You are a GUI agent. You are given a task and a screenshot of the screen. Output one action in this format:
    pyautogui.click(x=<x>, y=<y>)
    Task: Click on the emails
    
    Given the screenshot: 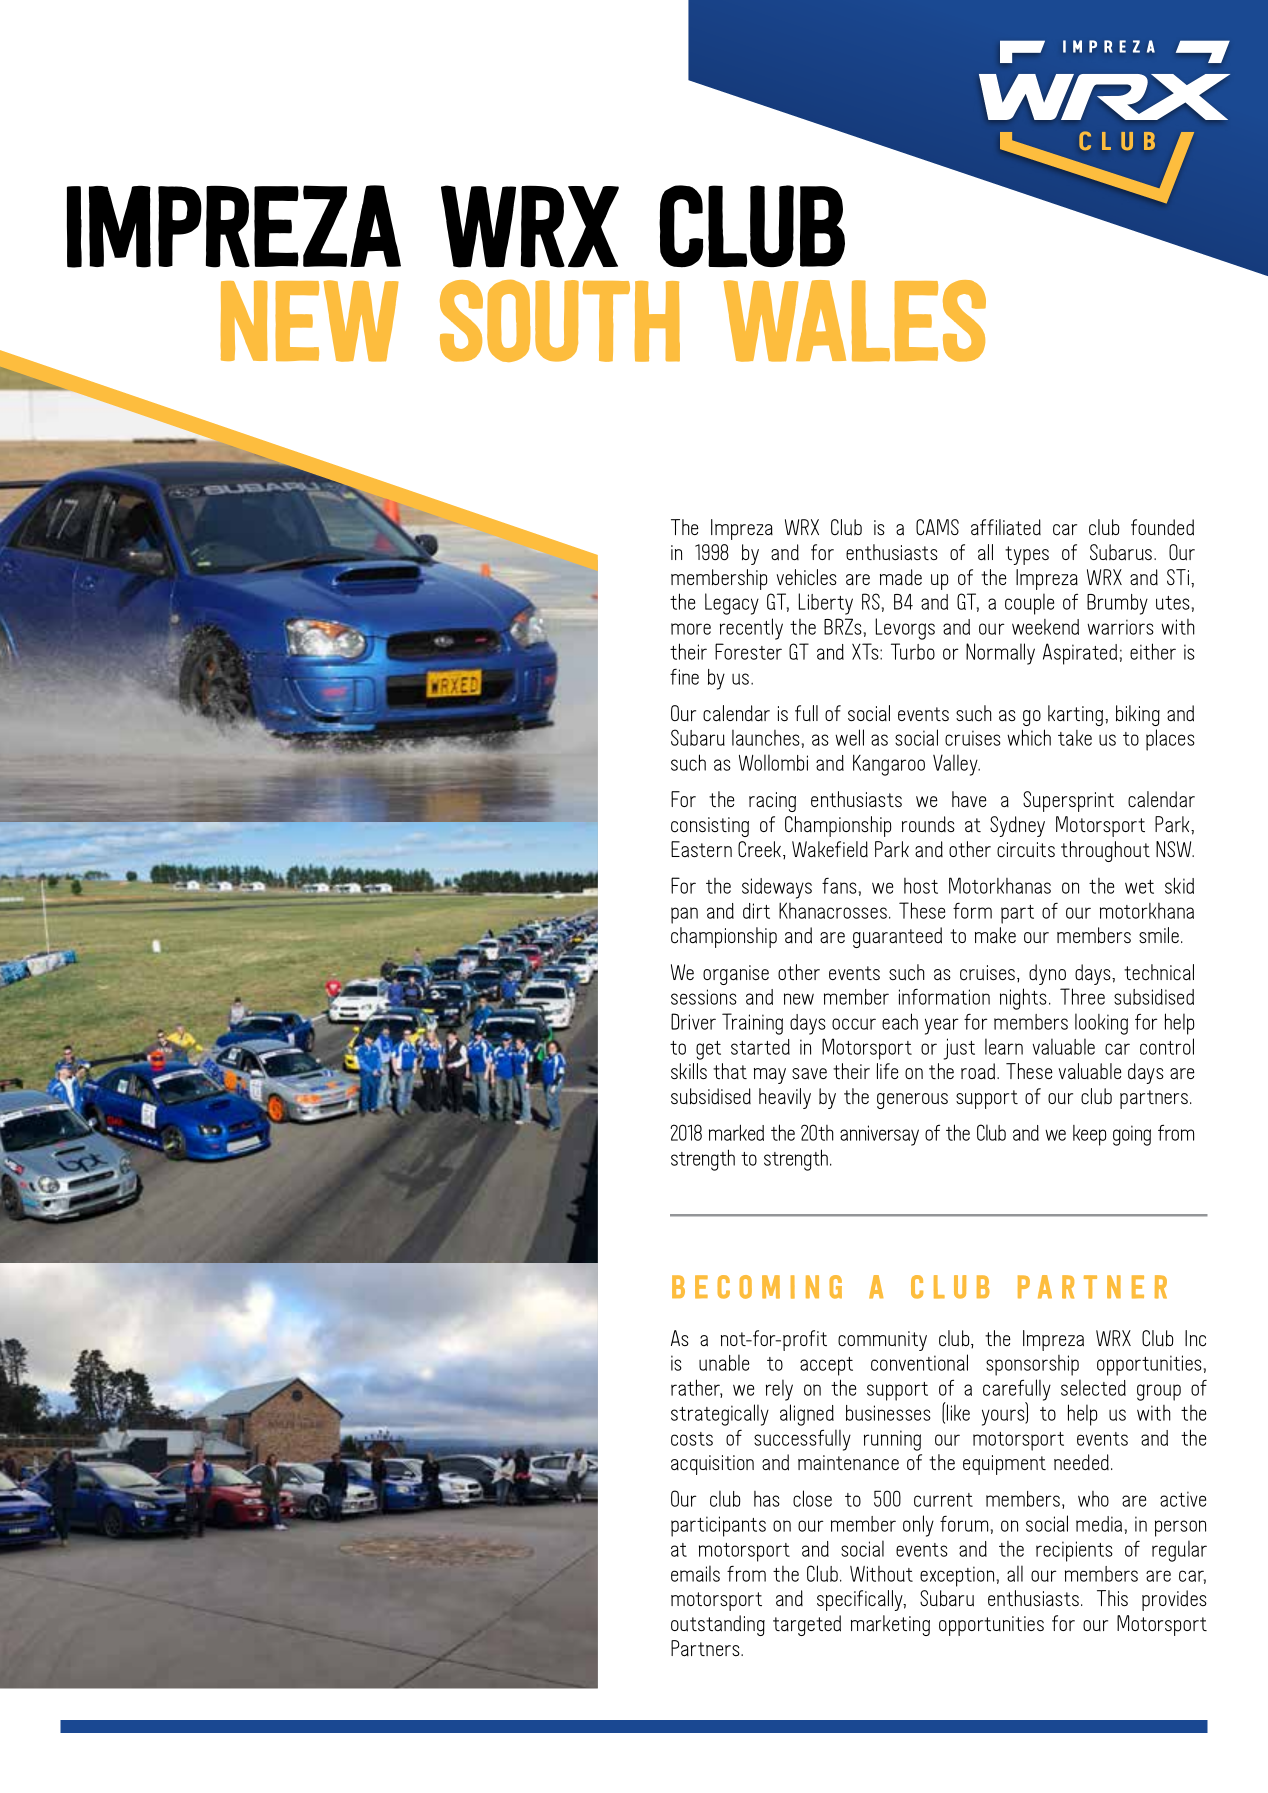 What is the action you would take?
    pyautogui.click(x=695, y=1573)
